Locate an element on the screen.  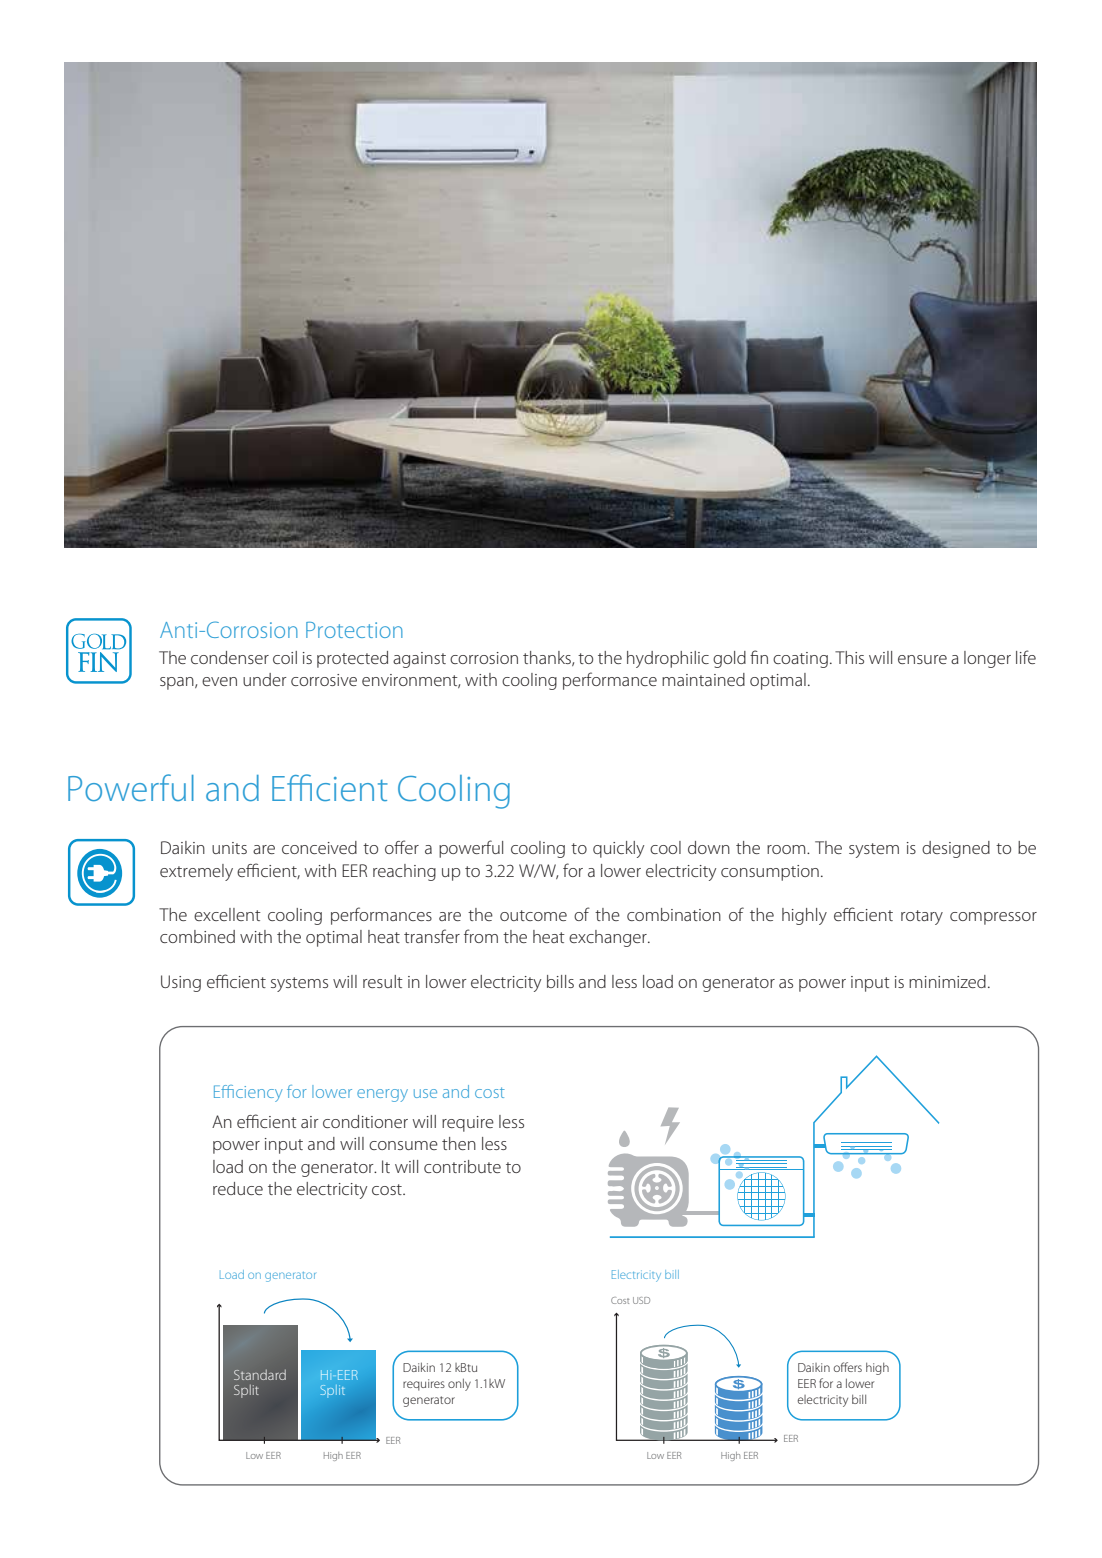
USD is located at coordinates (641, 1300).
